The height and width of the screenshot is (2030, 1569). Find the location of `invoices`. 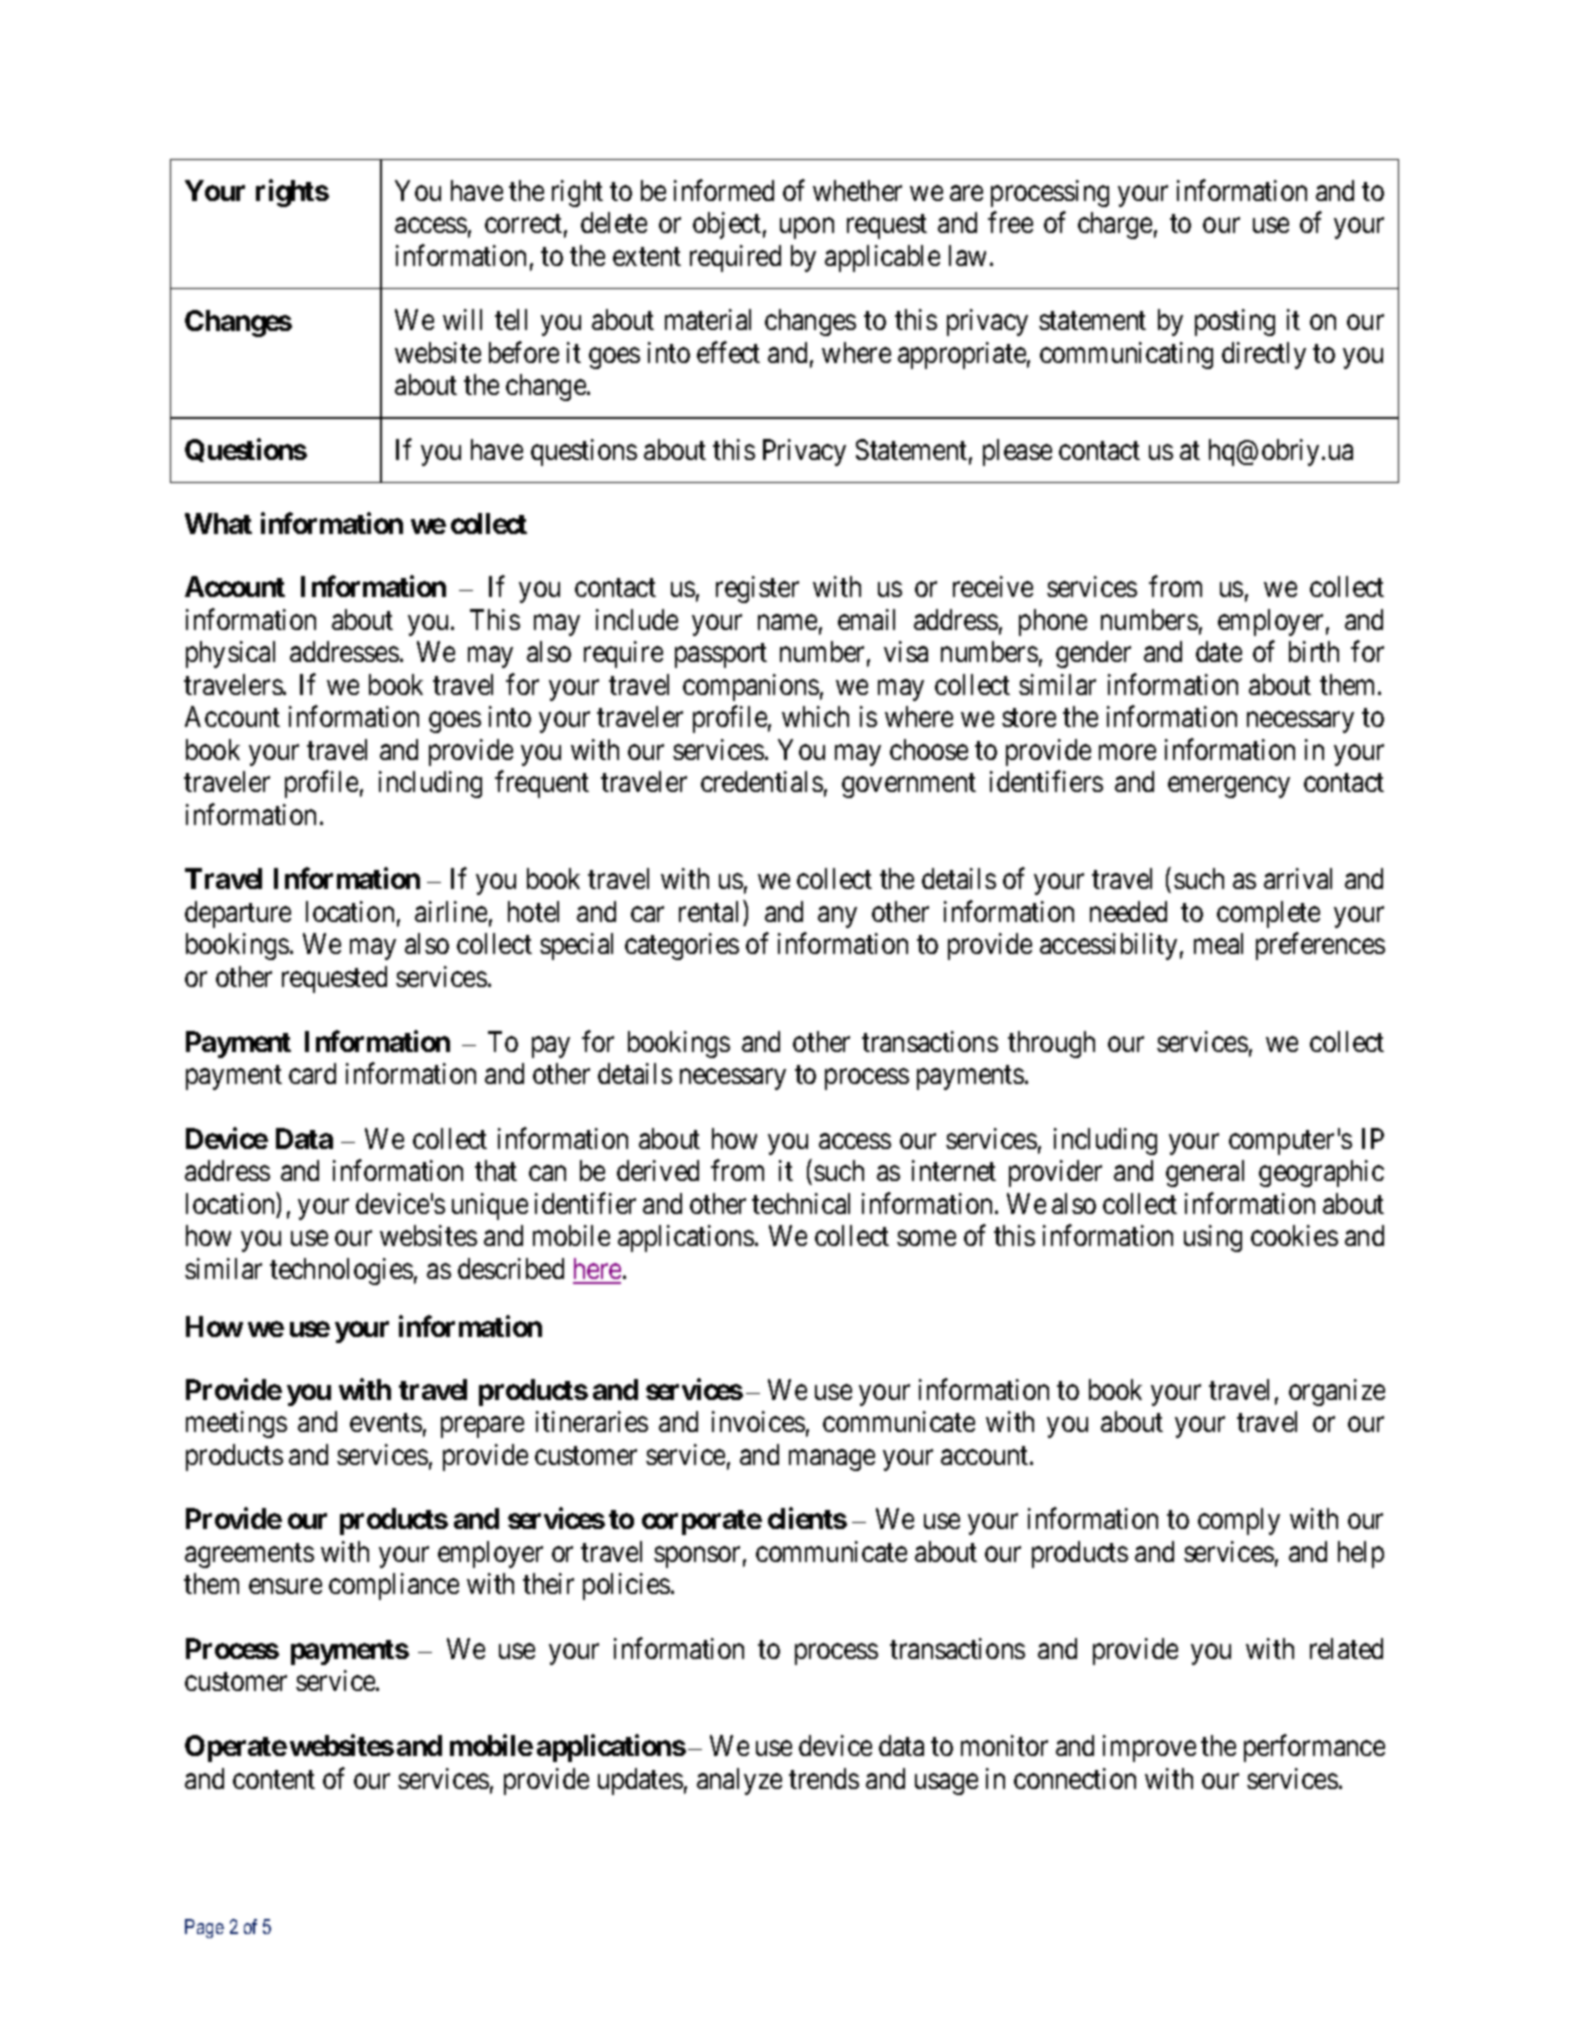

invoices is located at coordinates (758, 1421).
